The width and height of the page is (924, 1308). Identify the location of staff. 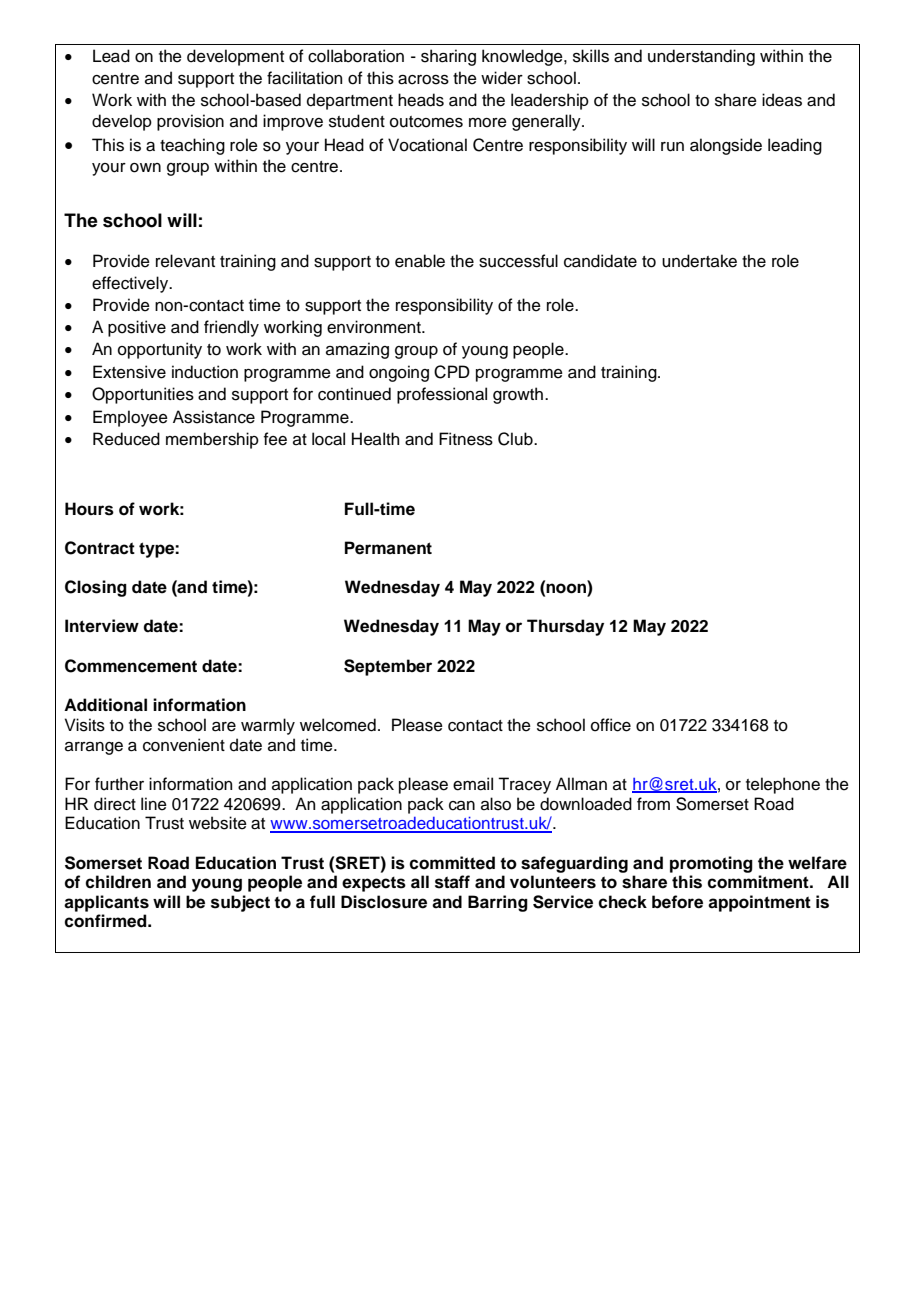
(452, 882).
